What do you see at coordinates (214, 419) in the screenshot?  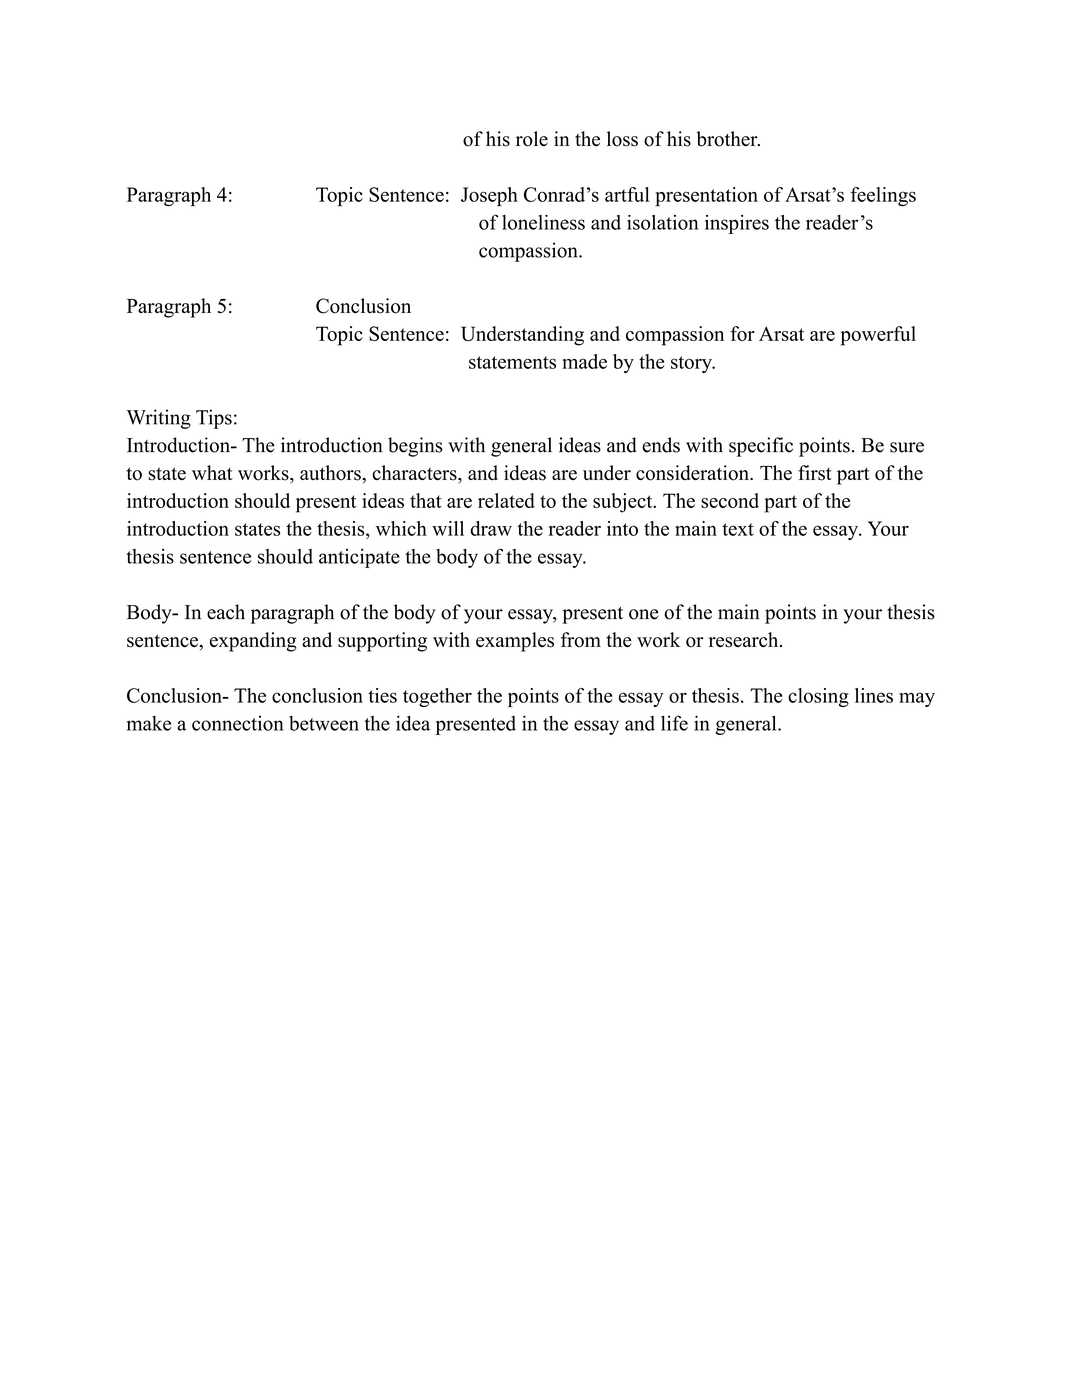 I see `Tips` at bounding box center [214, 419].
